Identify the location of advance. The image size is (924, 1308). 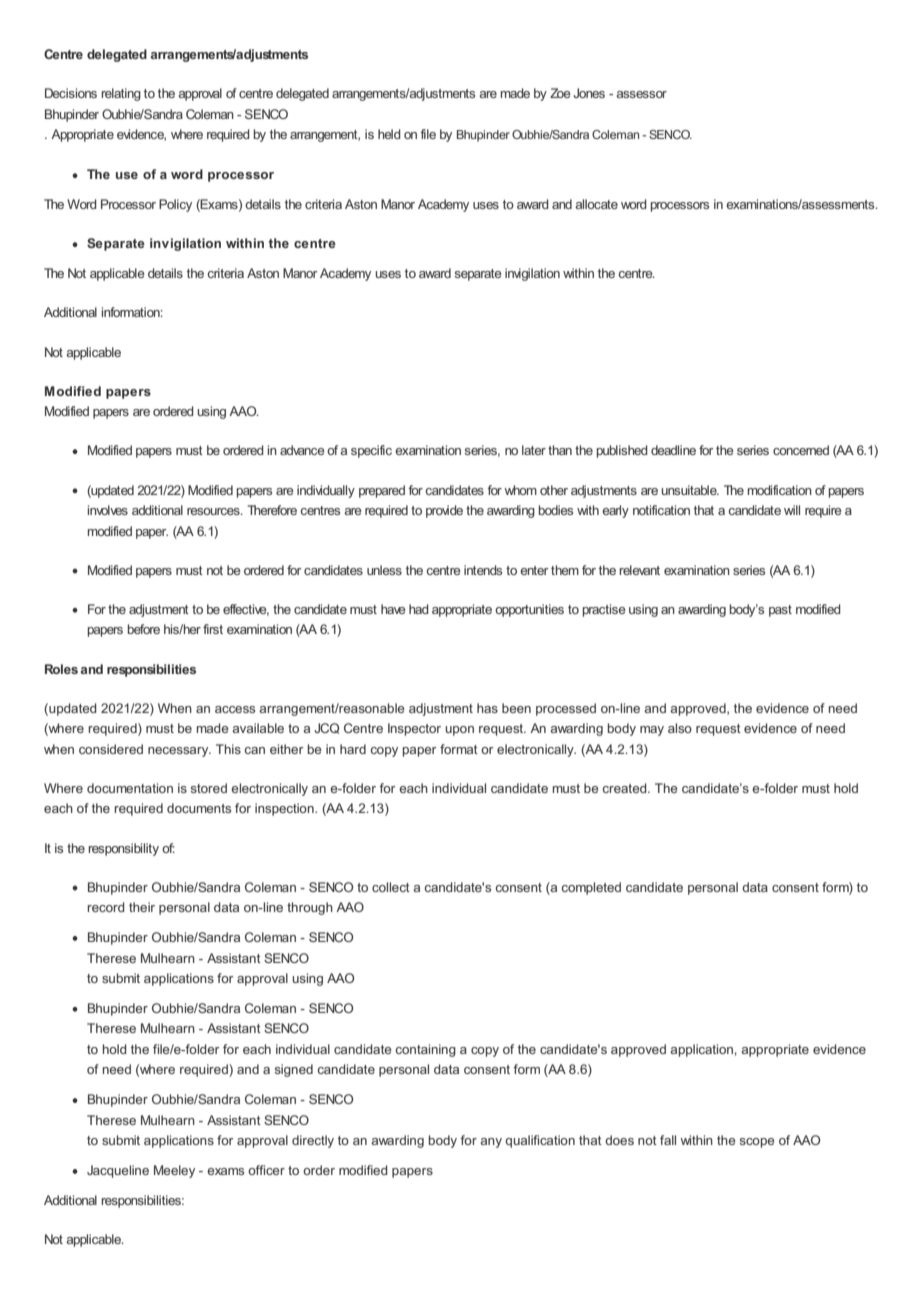
(302, 450).
